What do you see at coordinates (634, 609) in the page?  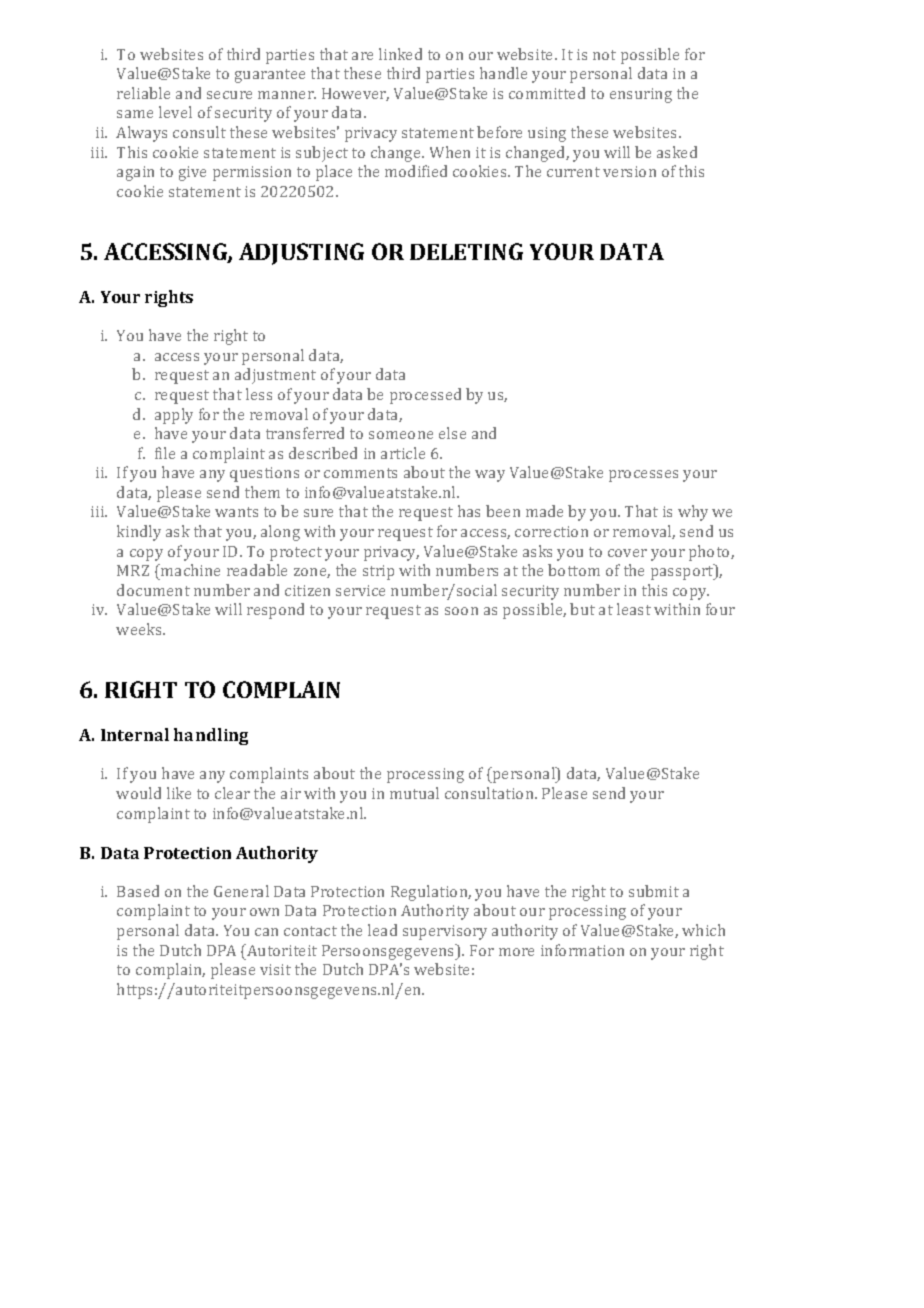 I see `least` at bounding box center [634, 609].
